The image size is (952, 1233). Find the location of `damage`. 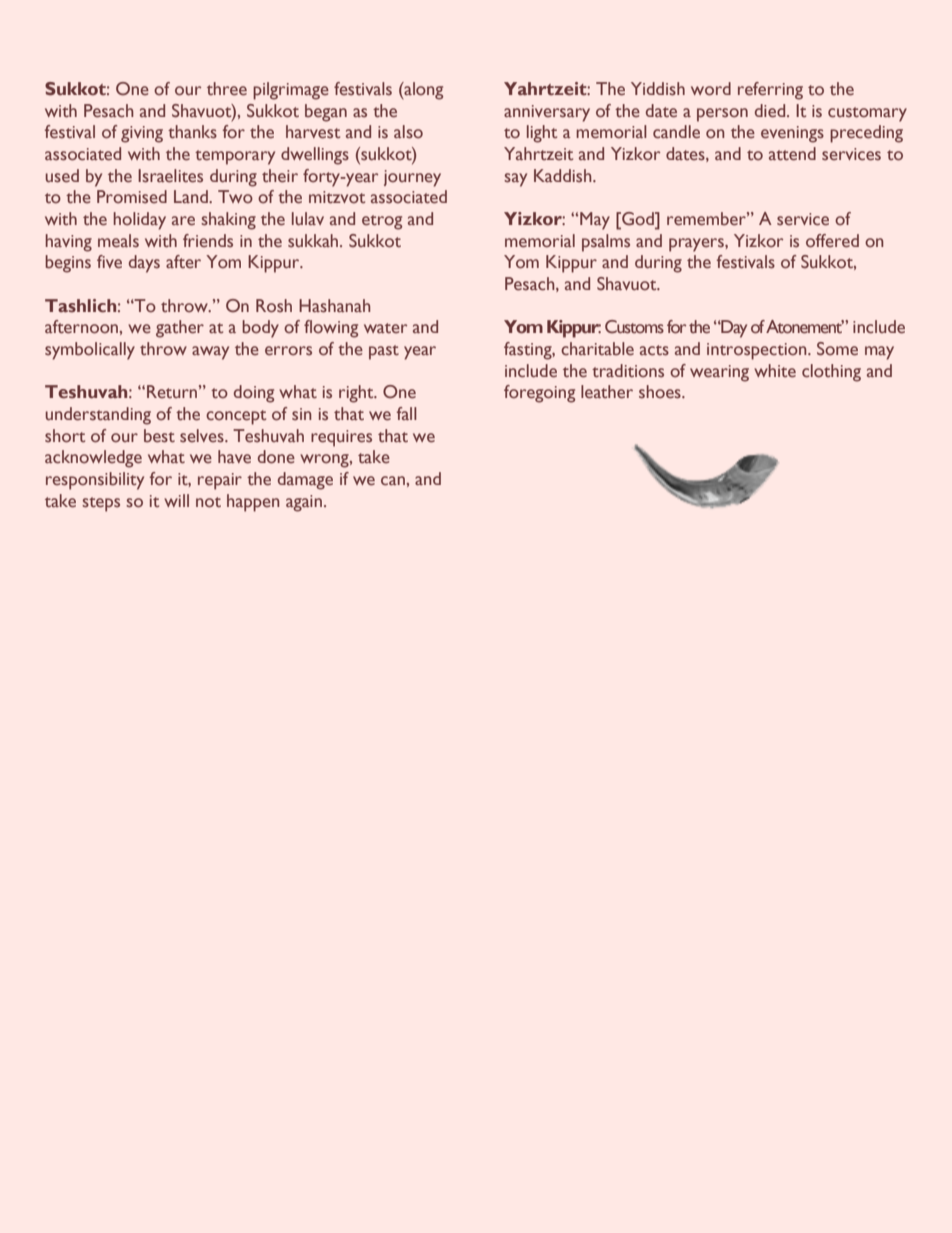

damage is located at coordinates (305, 481).
